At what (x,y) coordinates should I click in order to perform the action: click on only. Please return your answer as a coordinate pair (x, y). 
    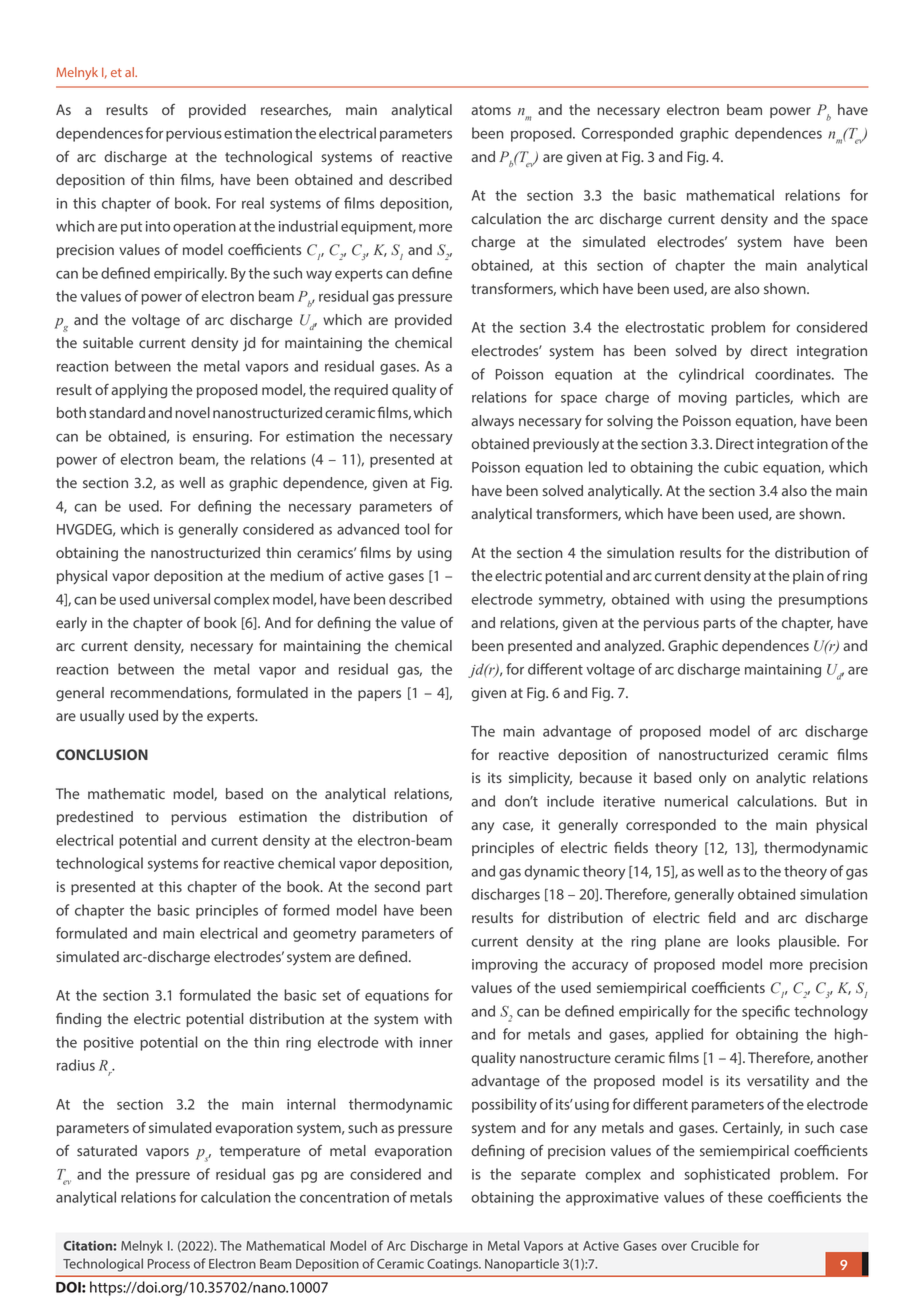
    Looking at the image, I should click on (712, 779).
